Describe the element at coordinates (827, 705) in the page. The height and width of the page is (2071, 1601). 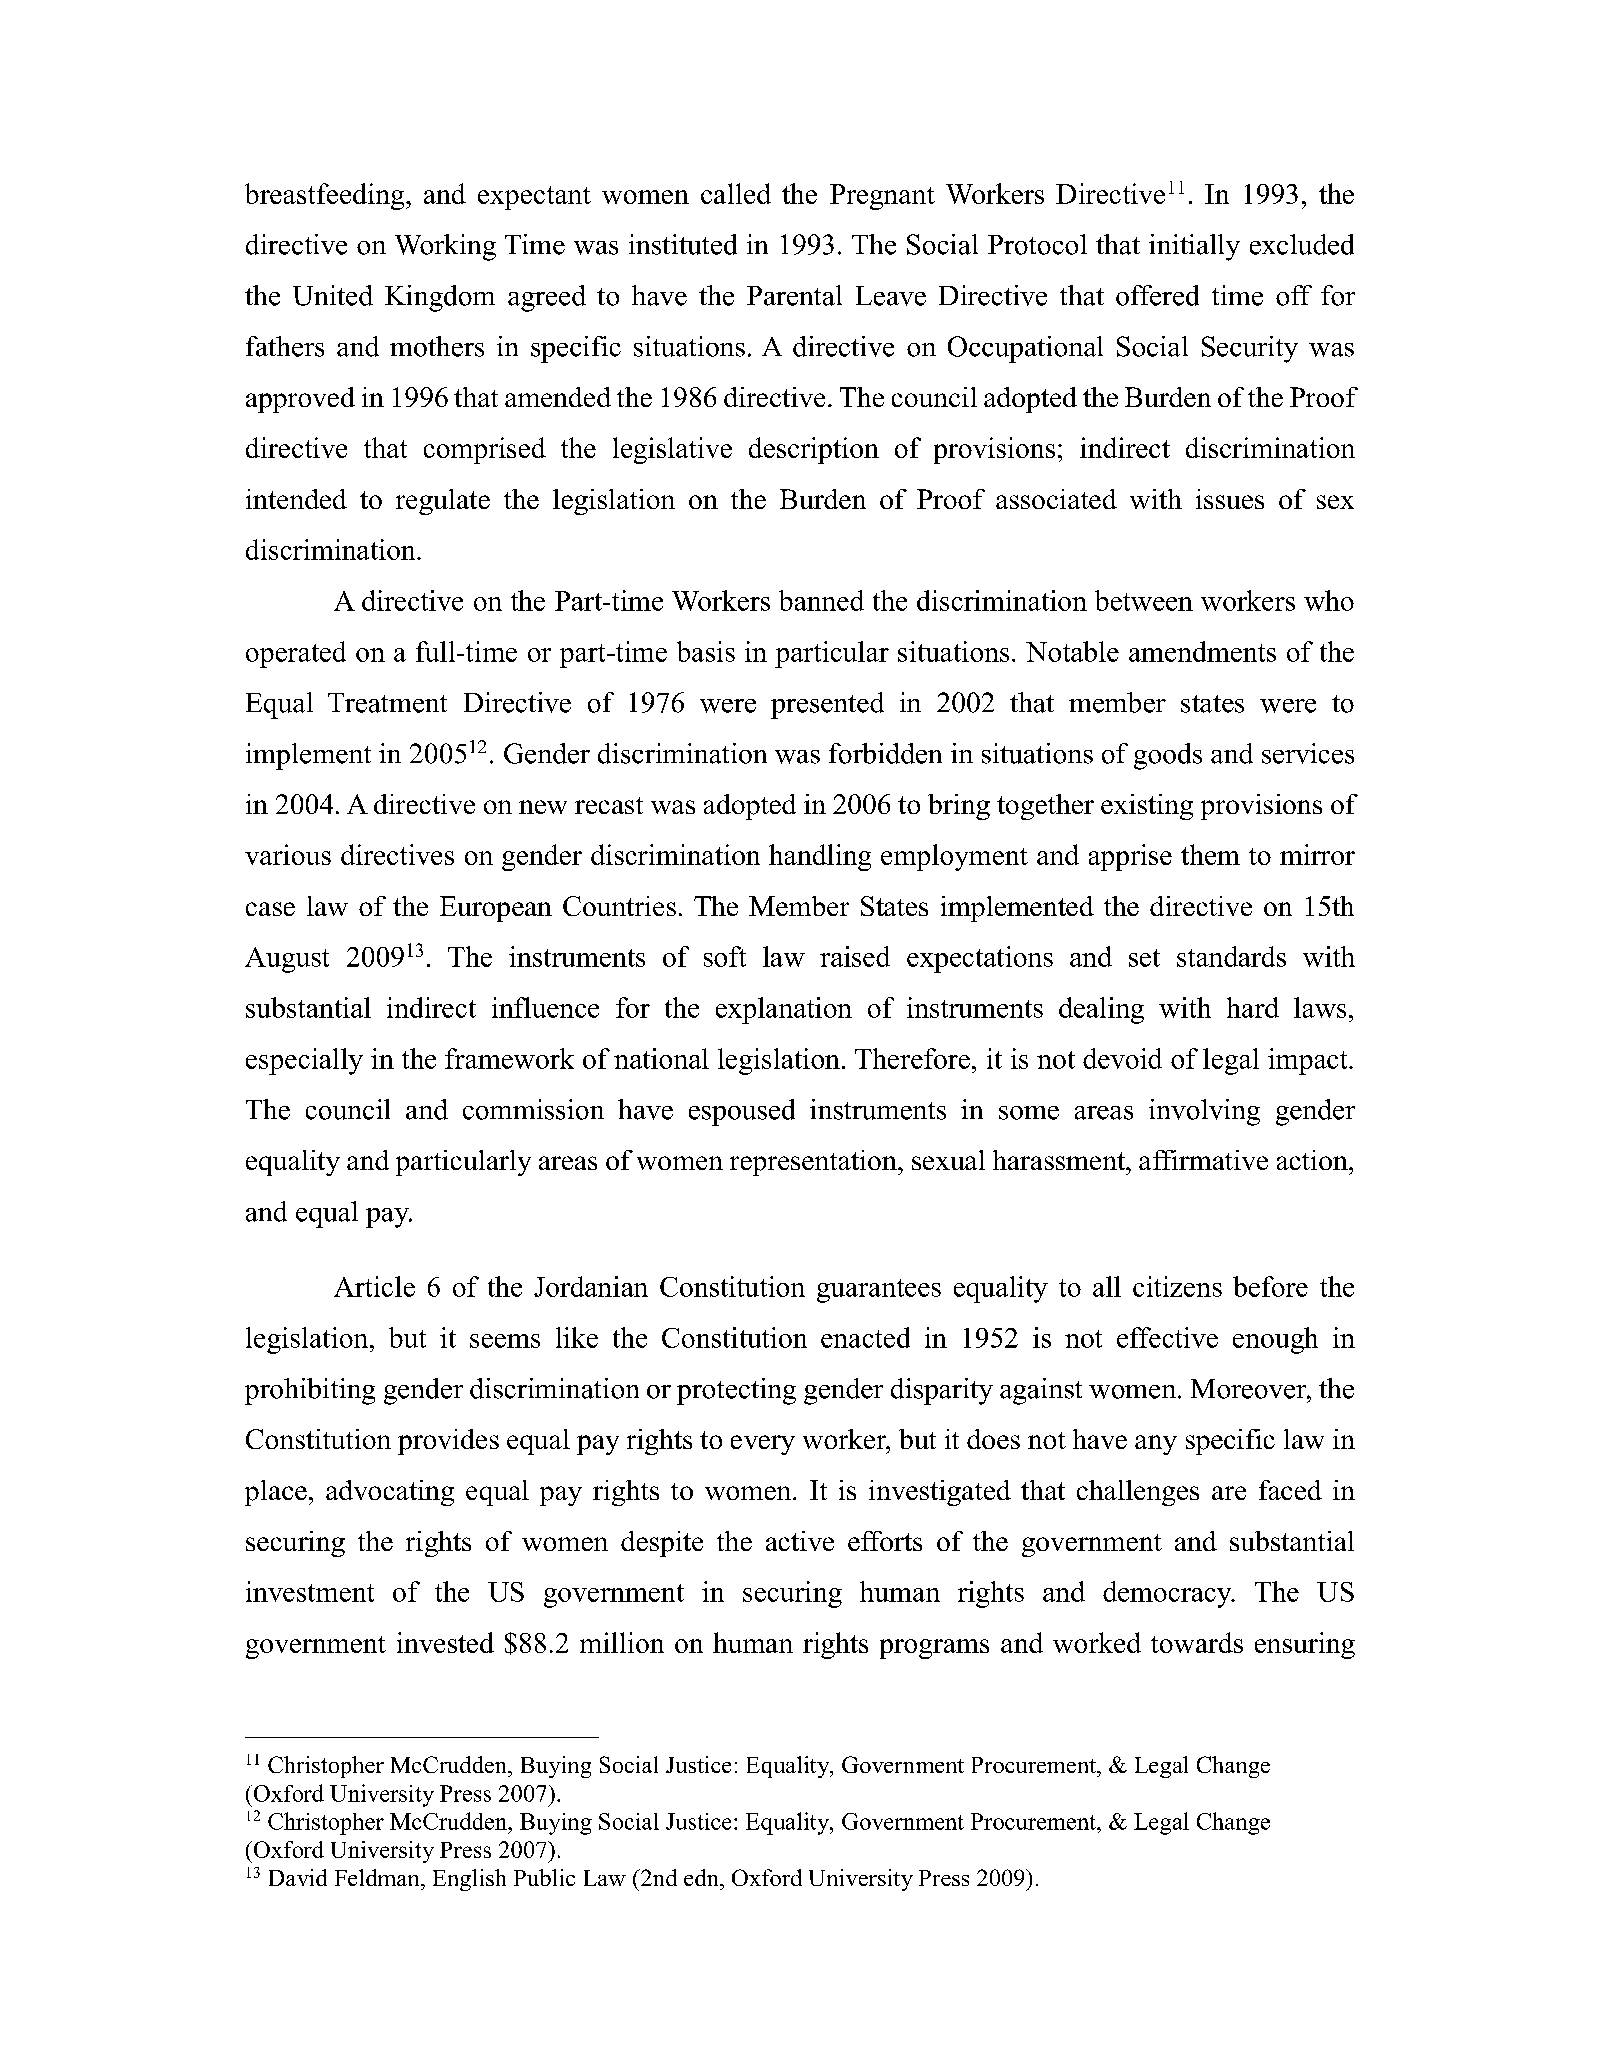
I see `presented` at that location.
